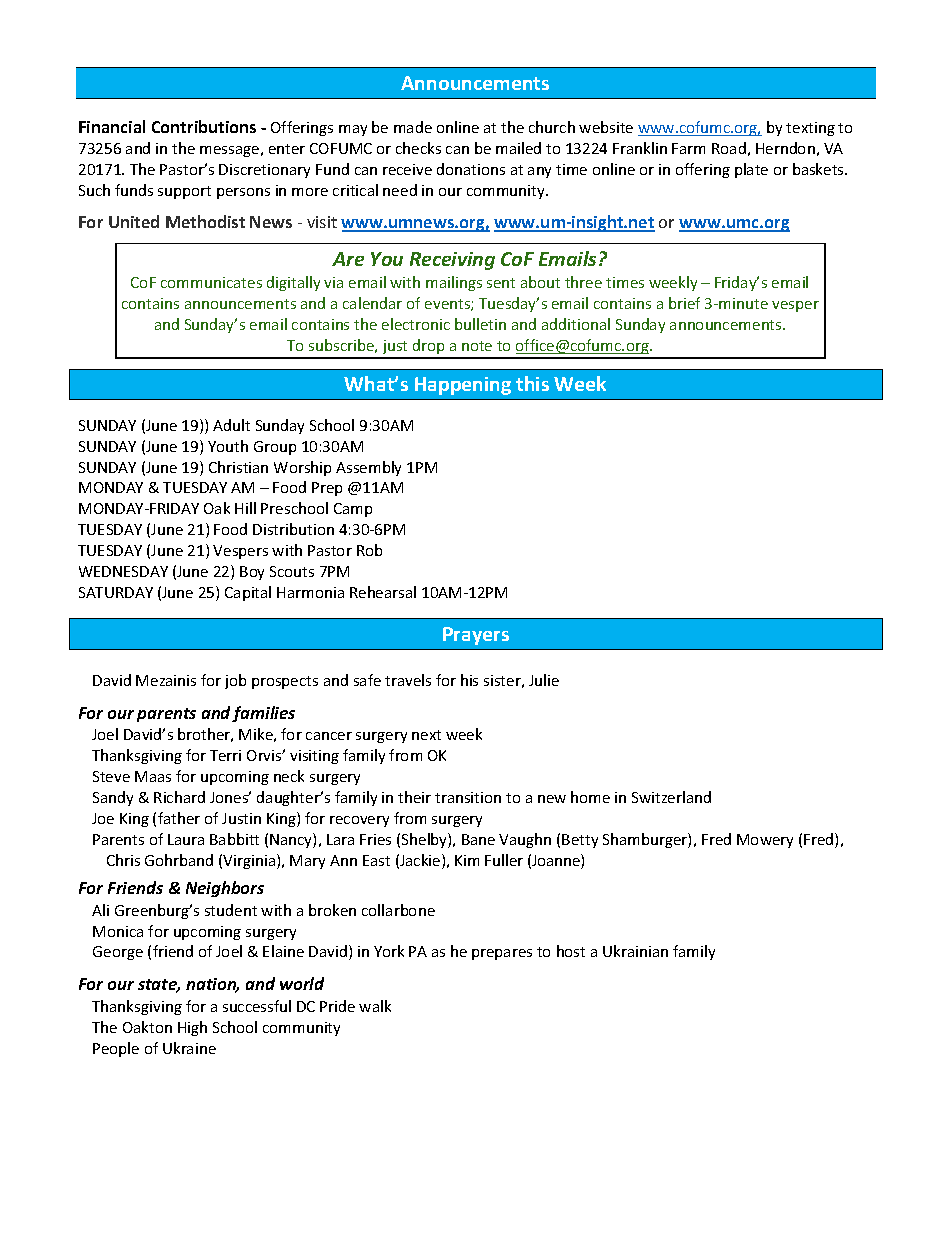  I want to click on Contributions, so click(204, 126).
